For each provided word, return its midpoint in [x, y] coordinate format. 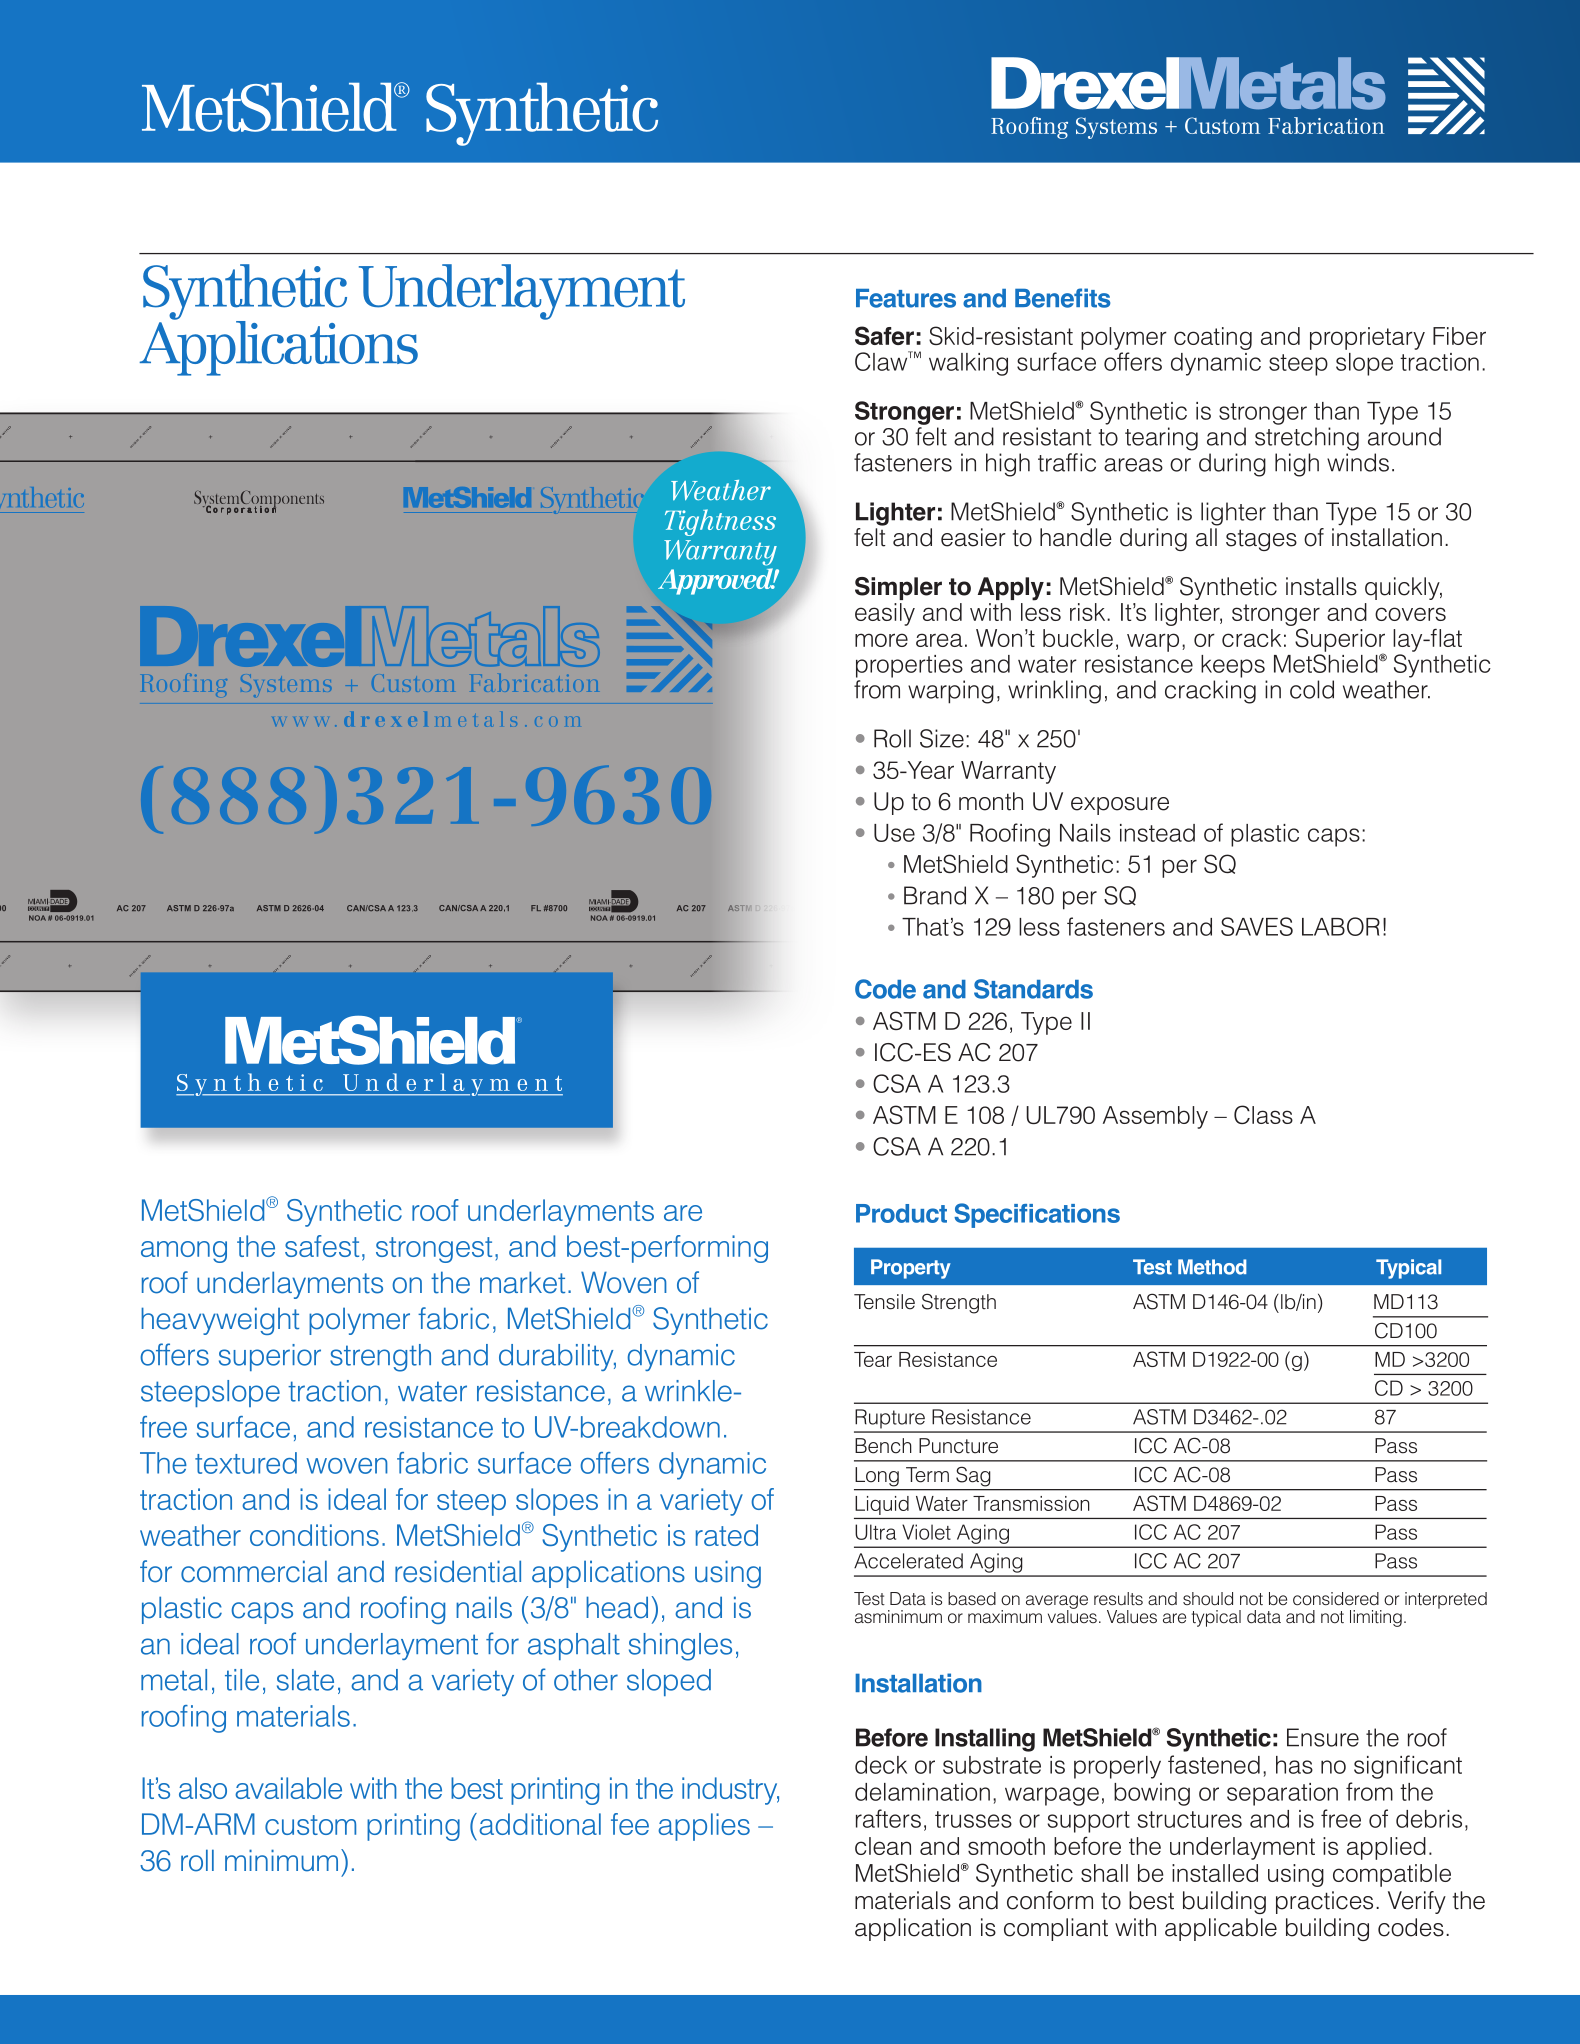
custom [310, 1825]
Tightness [720, 522]
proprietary [1367, 338]
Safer [884, 335]
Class [1263, 1114]
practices [1324, 1902]
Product [901, 1213]
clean [883, 1846]
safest [322, 1246]
